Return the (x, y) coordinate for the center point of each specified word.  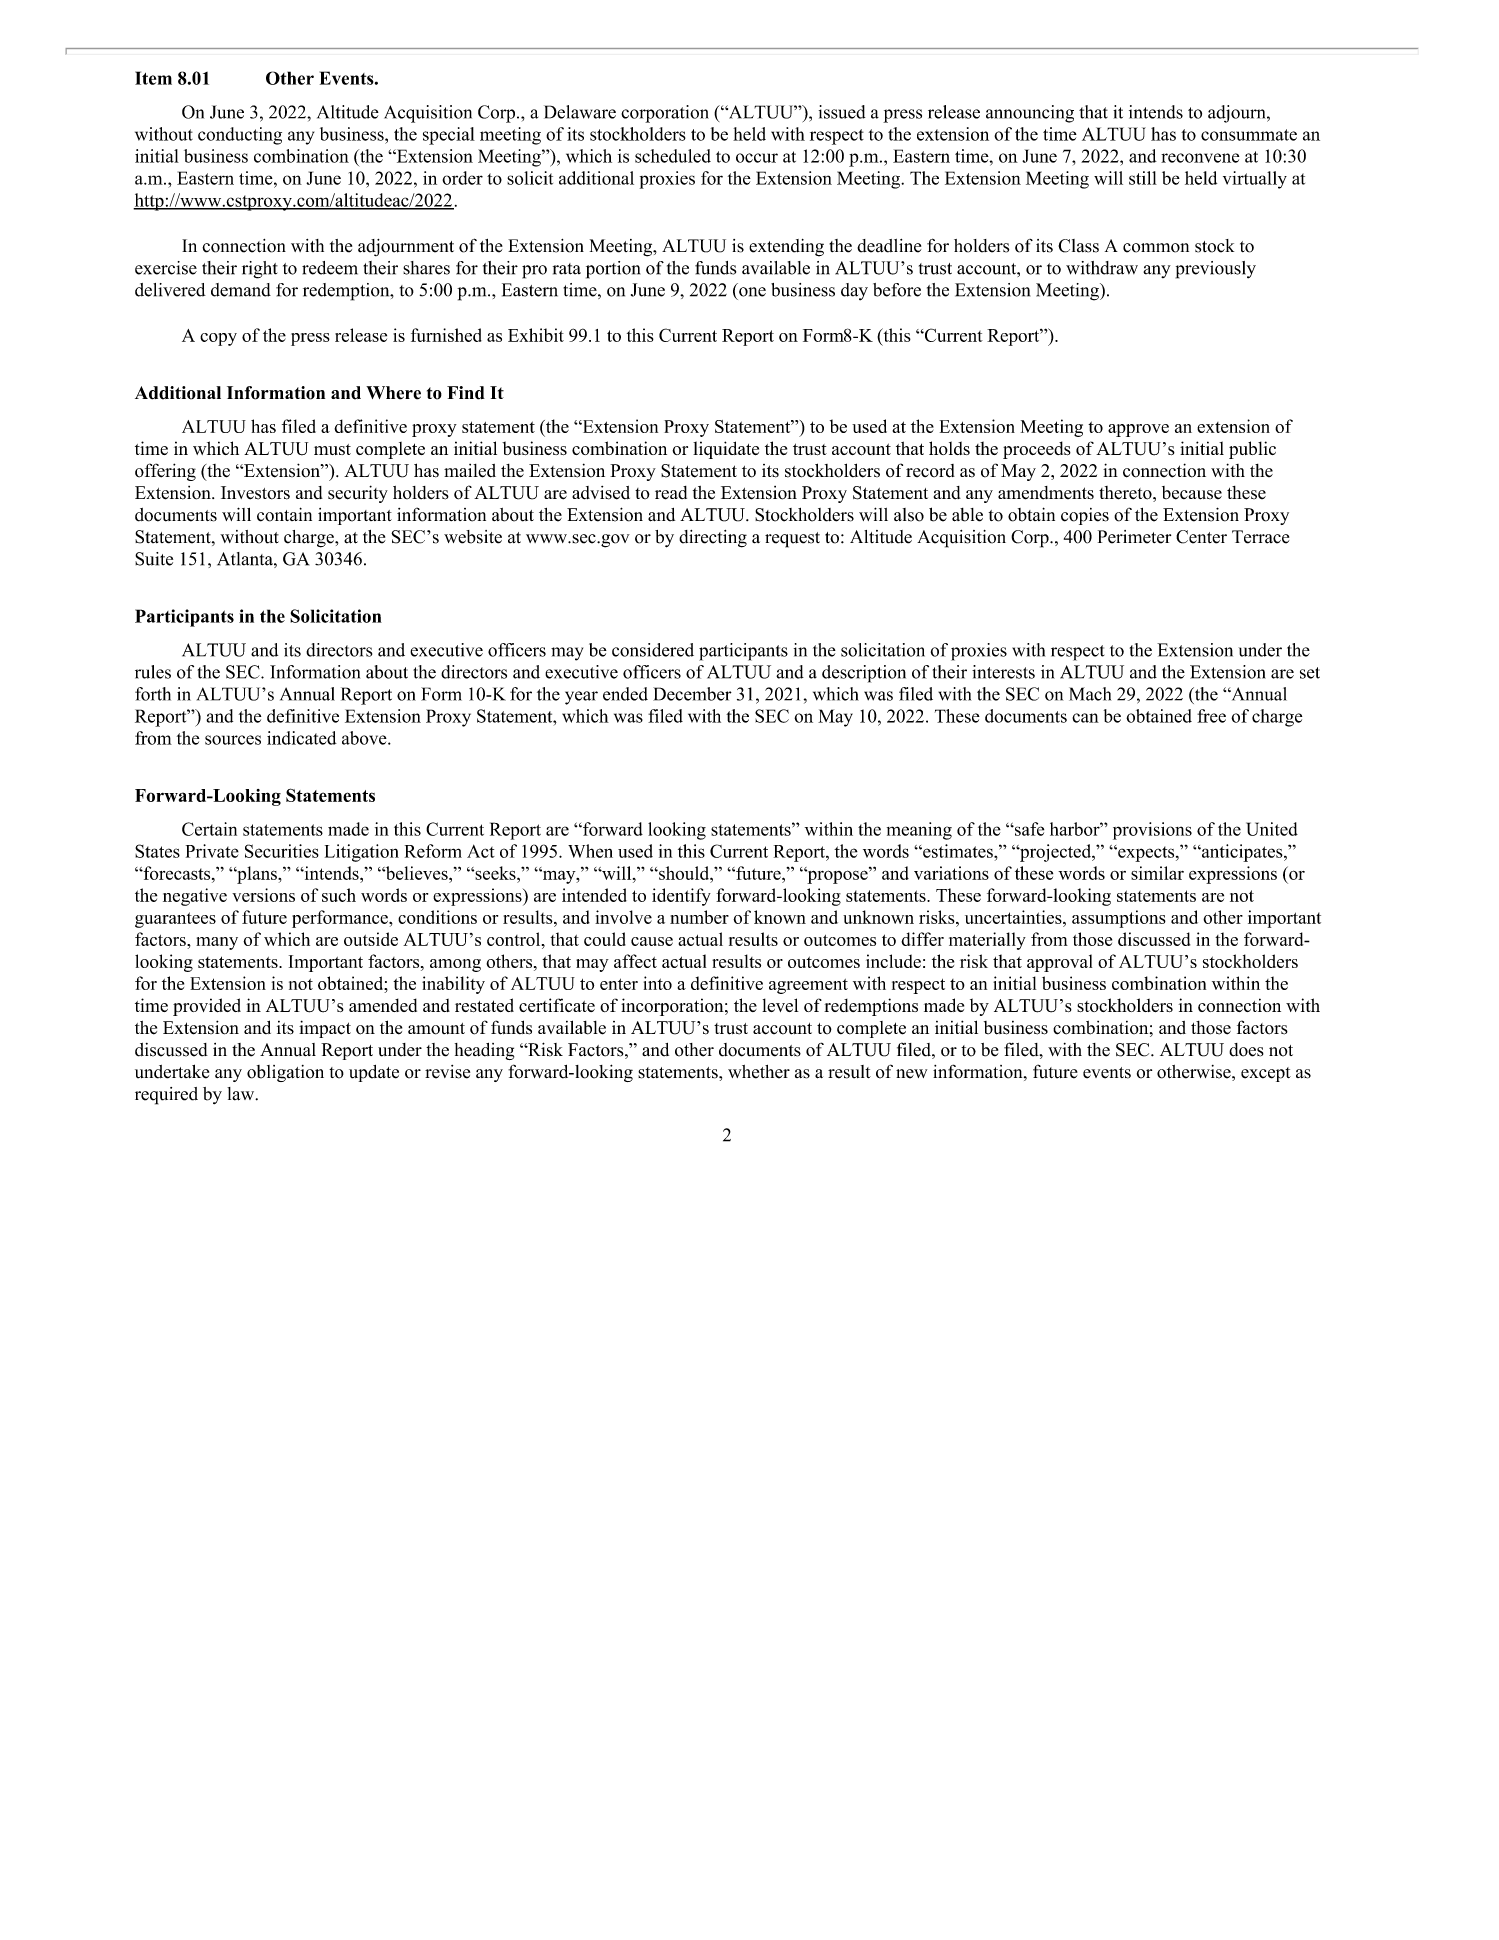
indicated (302, 738)
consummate (1249, 135)
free (1211, 716)
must (332, 449)
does (1246, 1050)
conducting (240, 136)
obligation (285, 1073)
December (692, 694)
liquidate (726, 450)
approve (1138, 430)
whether (759, 1072)
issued (842, 112)
